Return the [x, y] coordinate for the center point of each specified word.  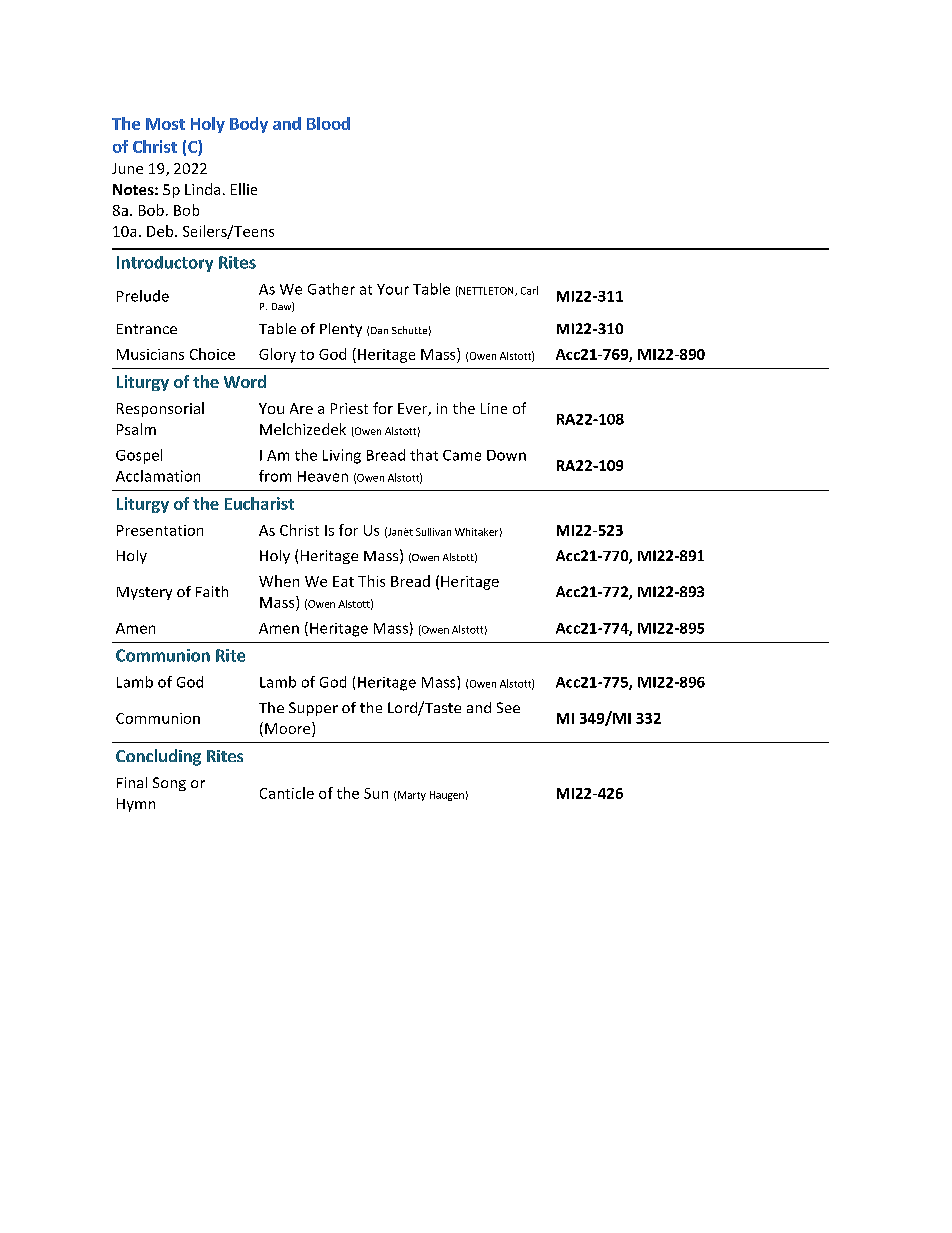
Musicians [150, 354]
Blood [328, 123]
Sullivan [433, 532]
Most [165, 124]
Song [169, 784]
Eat [343, 581]
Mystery [144, 593]
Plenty [341, 330]
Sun [376, 793]
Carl [529, 290]
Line [494, 408]
